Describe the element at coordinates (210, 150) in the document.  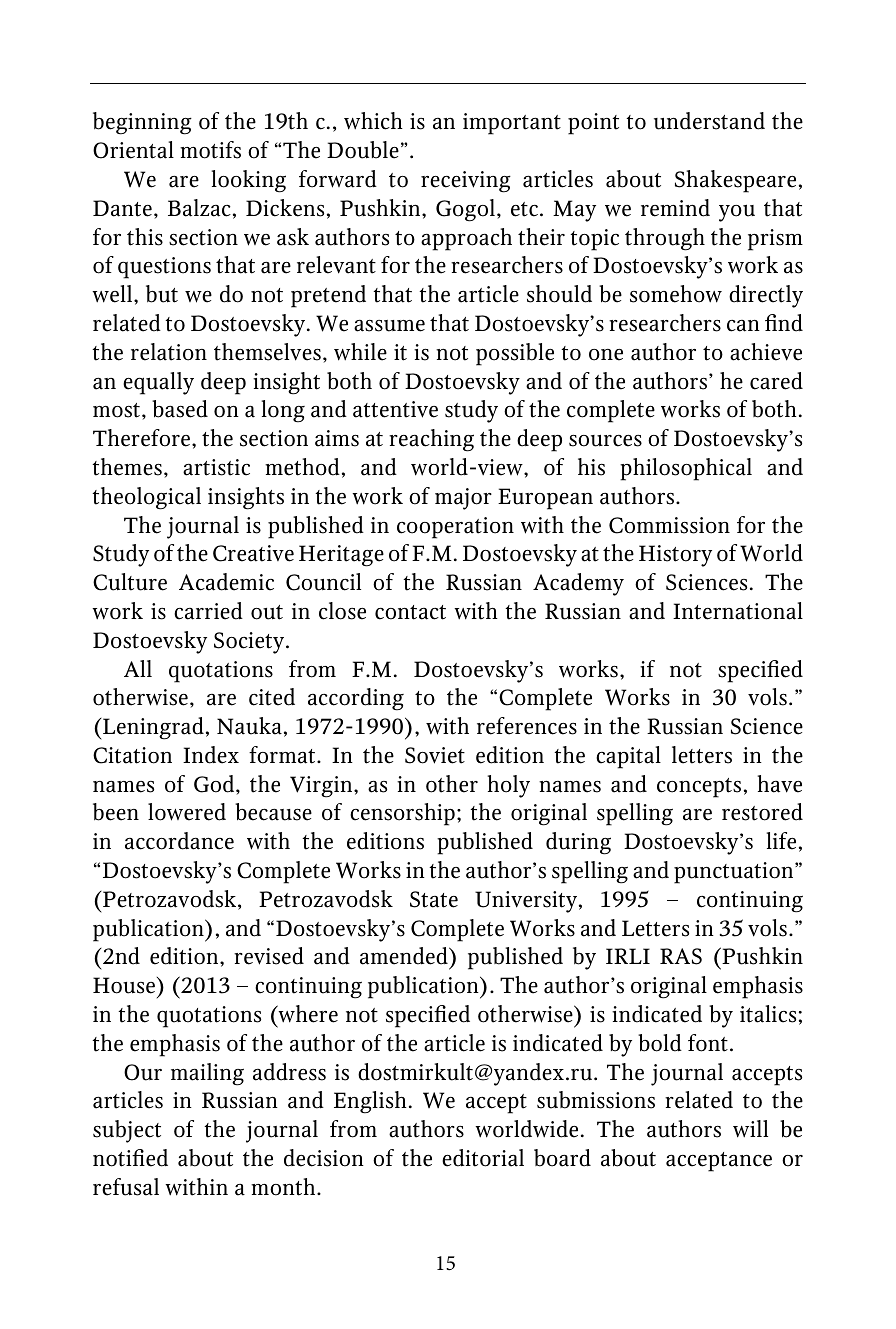
I see `motifs` at that location.
